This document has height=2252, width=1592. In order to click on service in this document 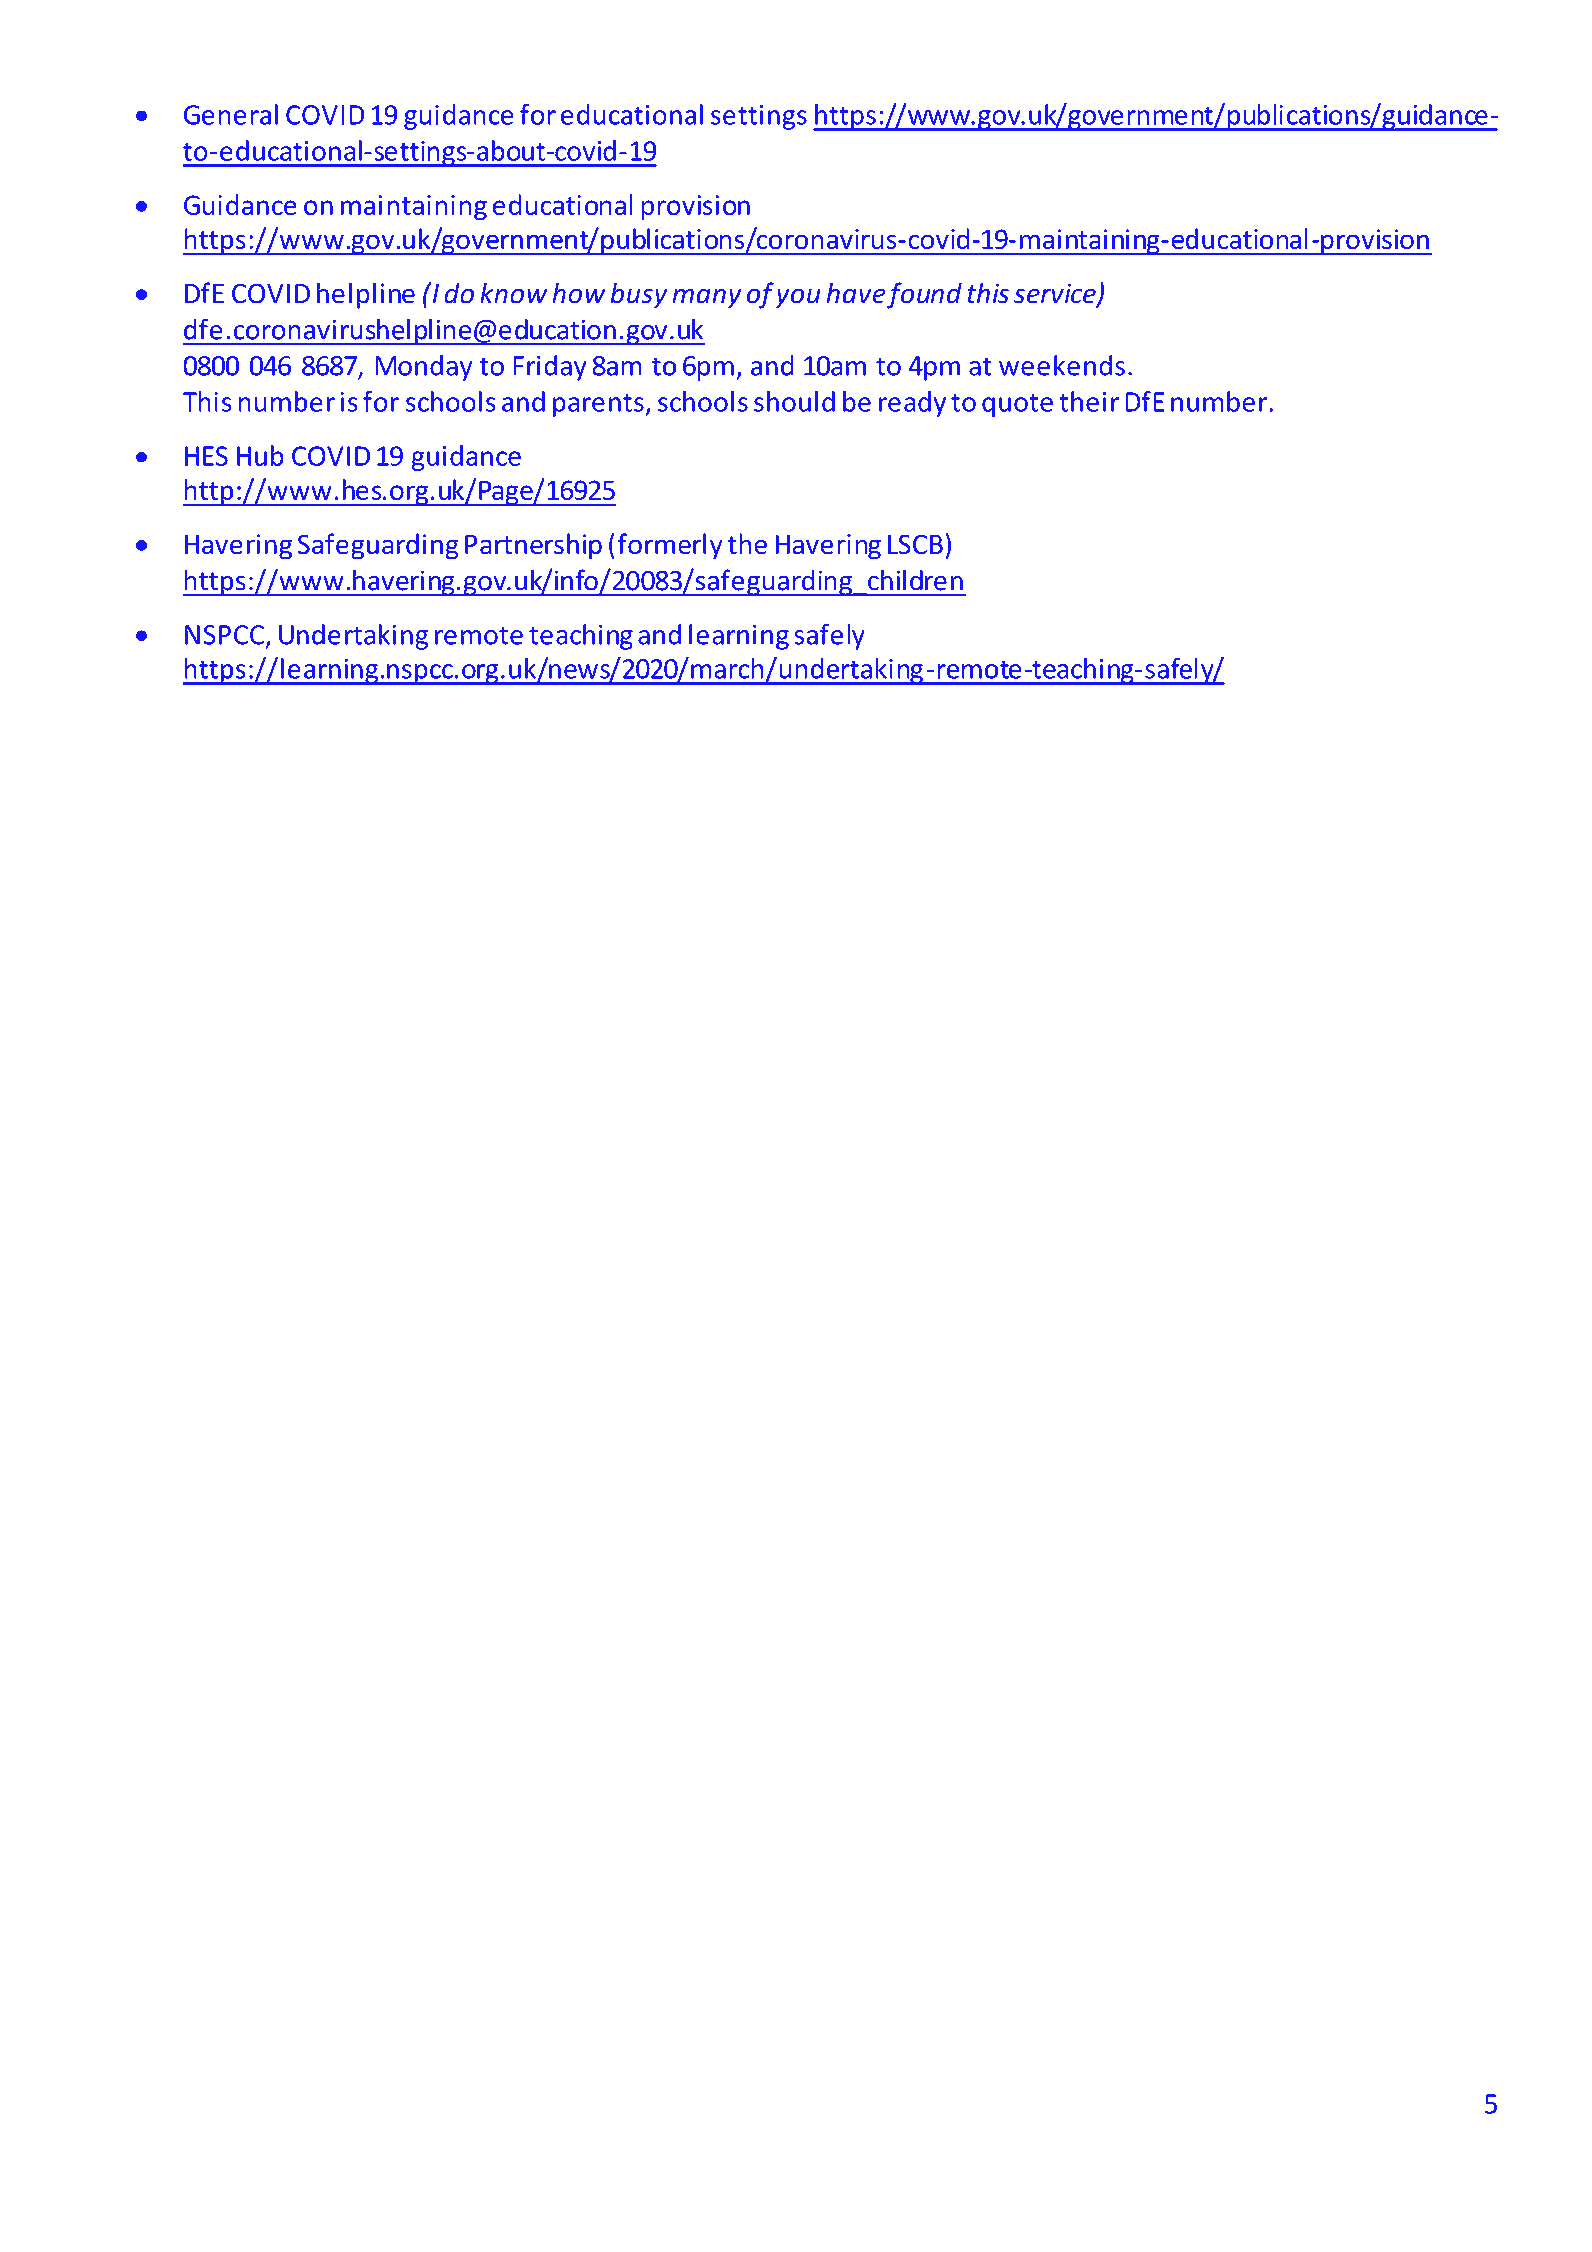, I will do `click(1056, 294)`.
